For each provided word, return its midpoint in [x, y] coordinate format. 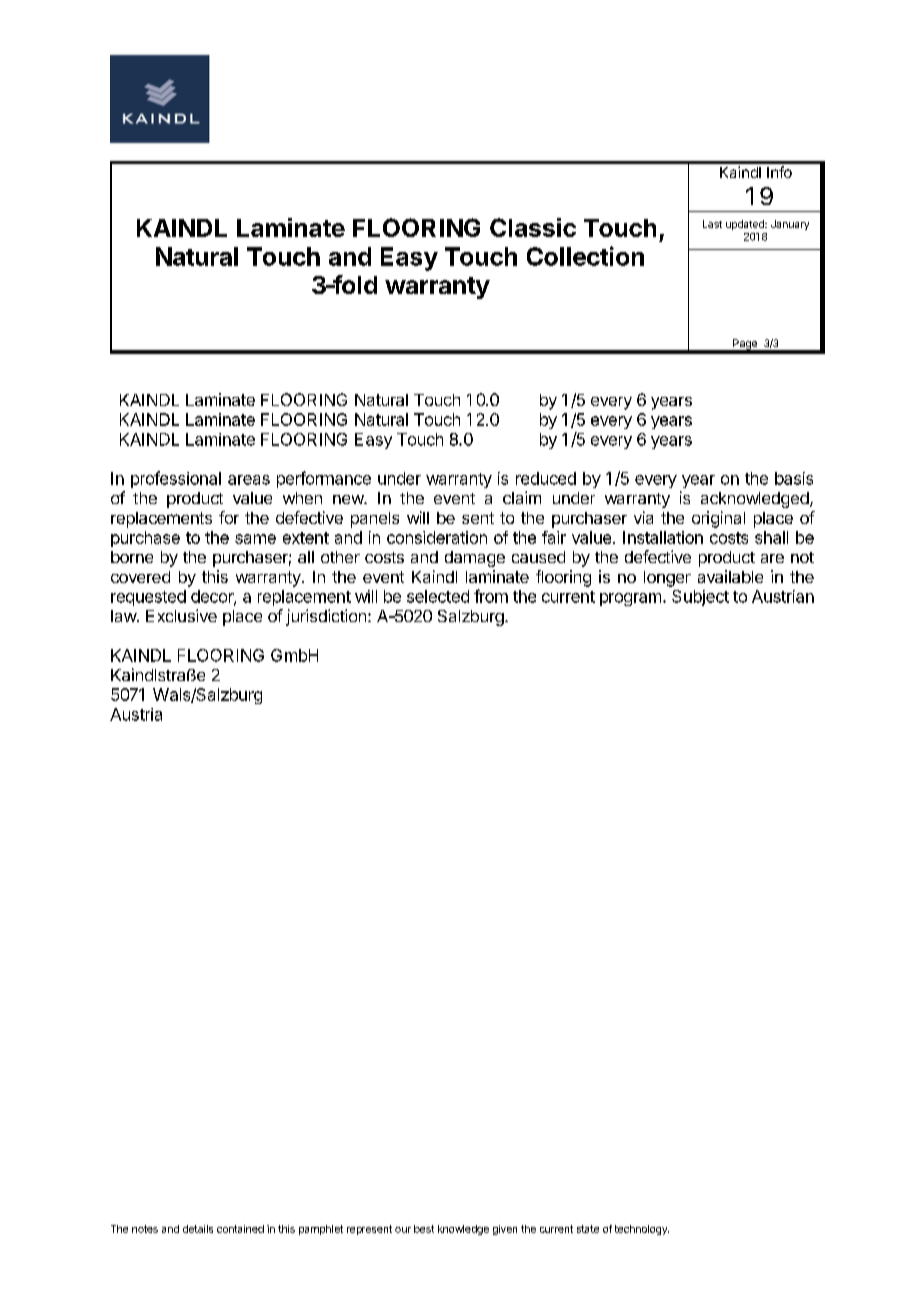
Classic [533, 227]
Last [712, 224]
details [198, 1229]
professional [176, 479]
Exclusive [181, 615]
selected [438, 596]
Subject [700, 598]
